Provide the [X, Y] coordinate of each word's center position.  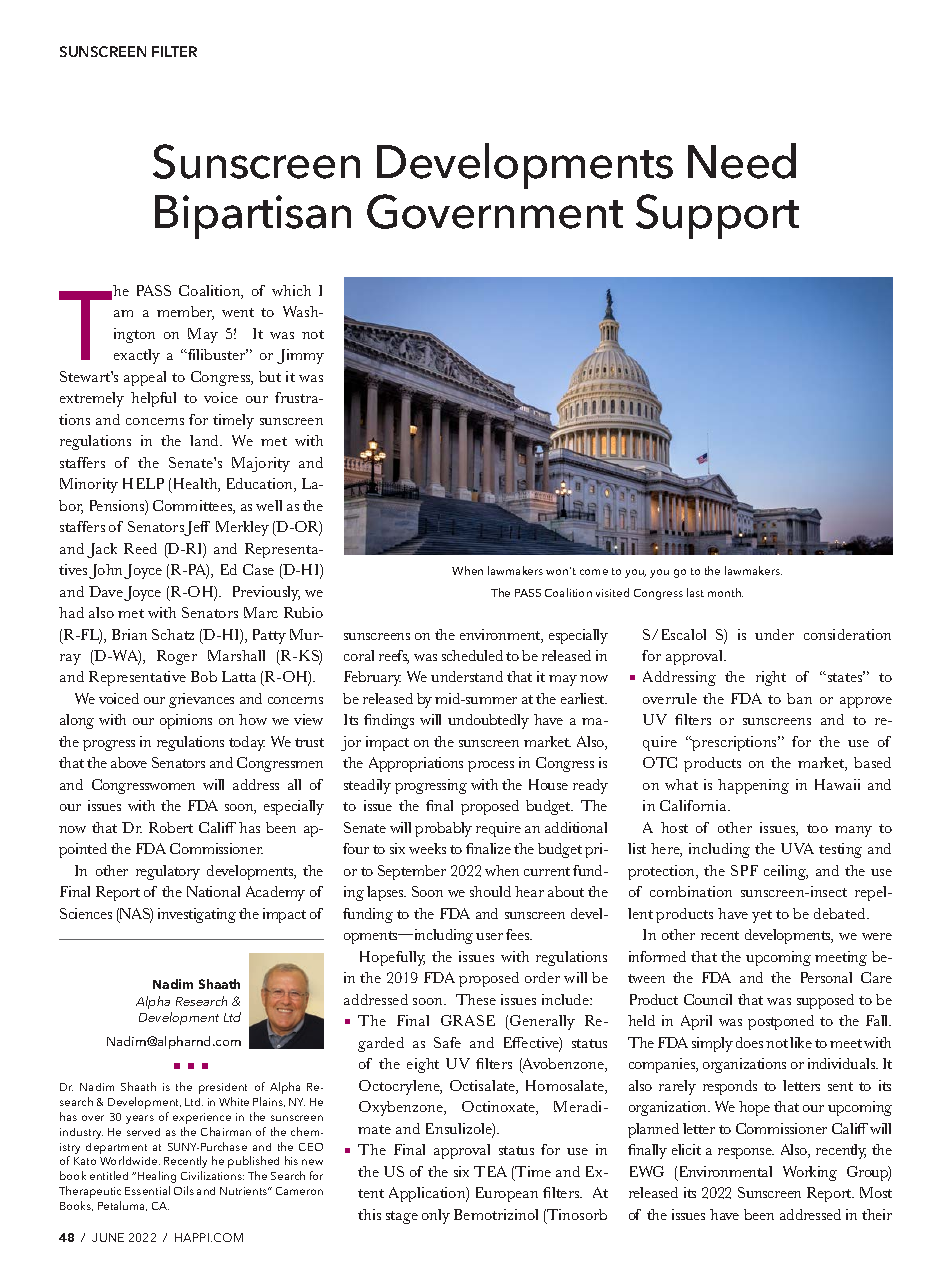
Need [742, 161]
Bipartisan [253, 217]
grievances [201, 700]
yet [762, 916]
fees [519, 934]
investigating [197, 915]
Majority [261, 464]
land [206, 440]
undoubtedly [488, 721]
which [291, 290]
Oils [184, 1190]
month [725, 592]
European [507, 1194]
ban [799, 698]
